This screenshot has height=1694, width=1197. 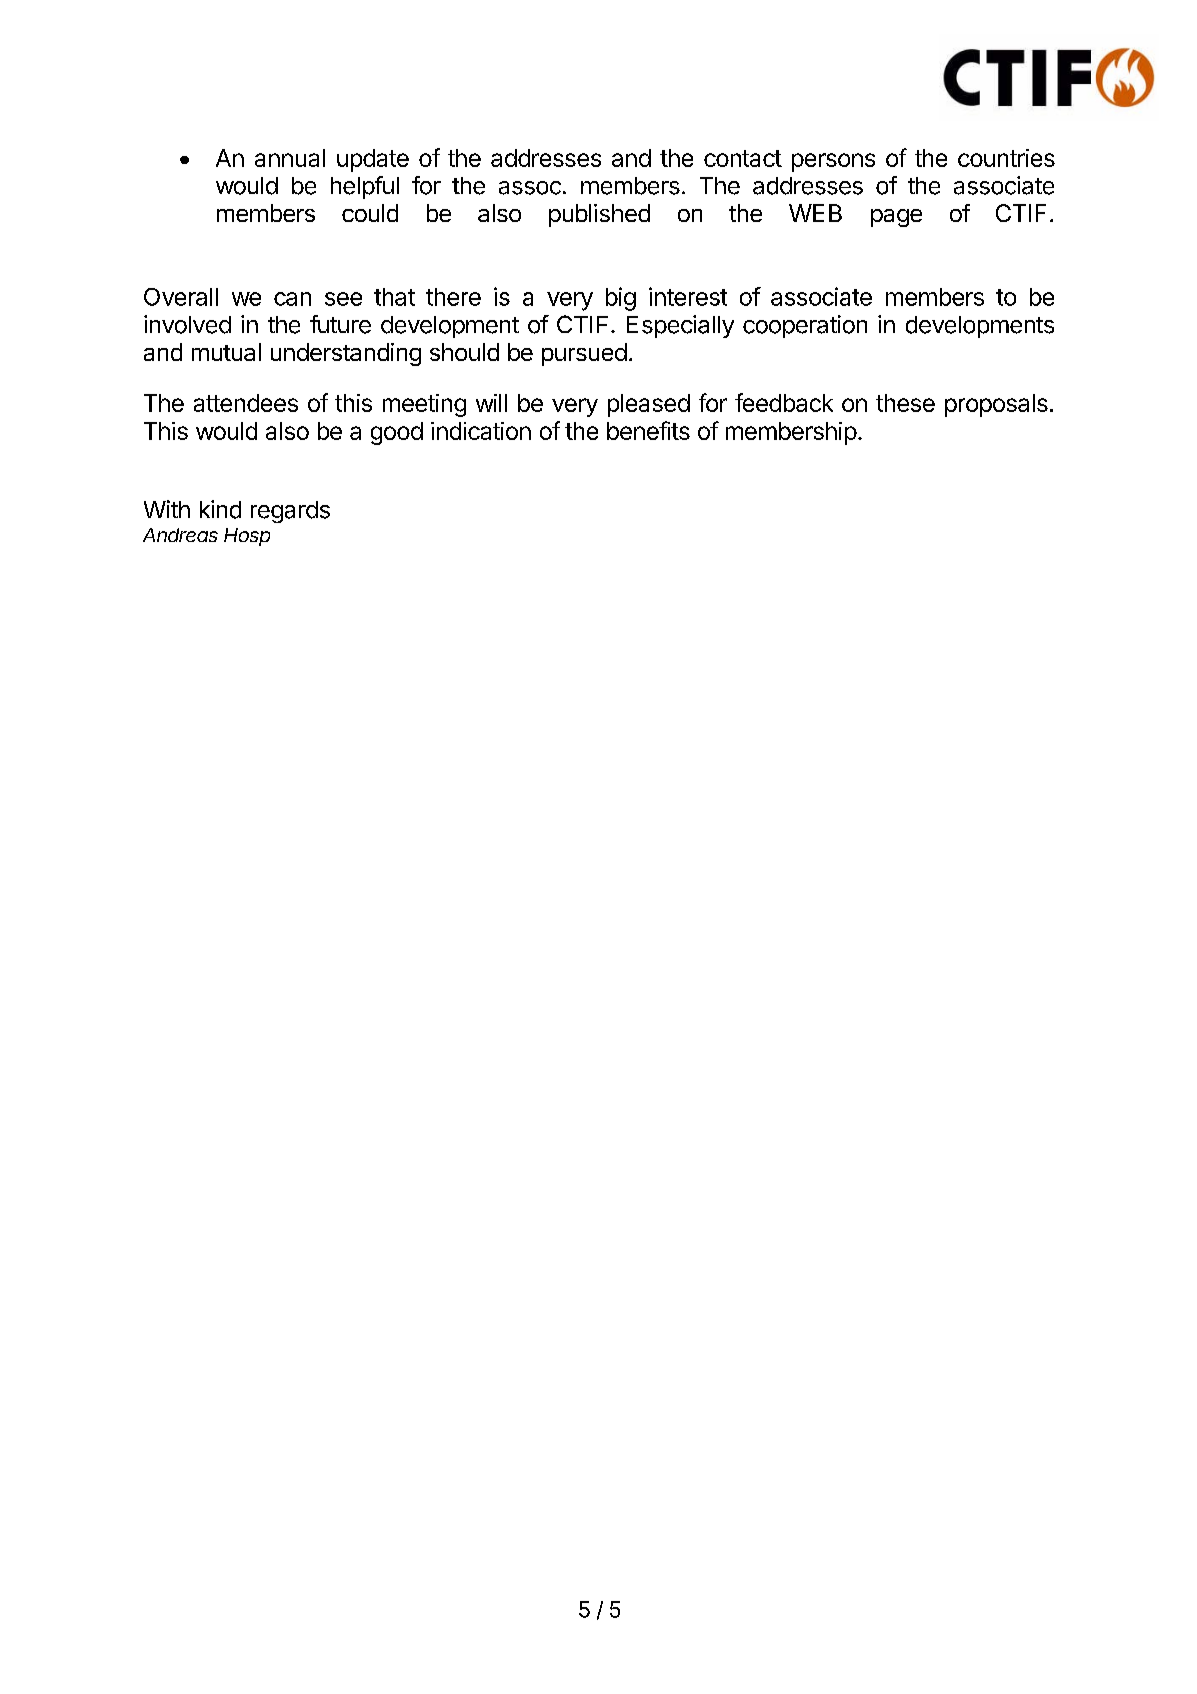 What do you see at coordinates (220, 509) in the screenshot?
I see `kind` at bounding box center [220, 509].
